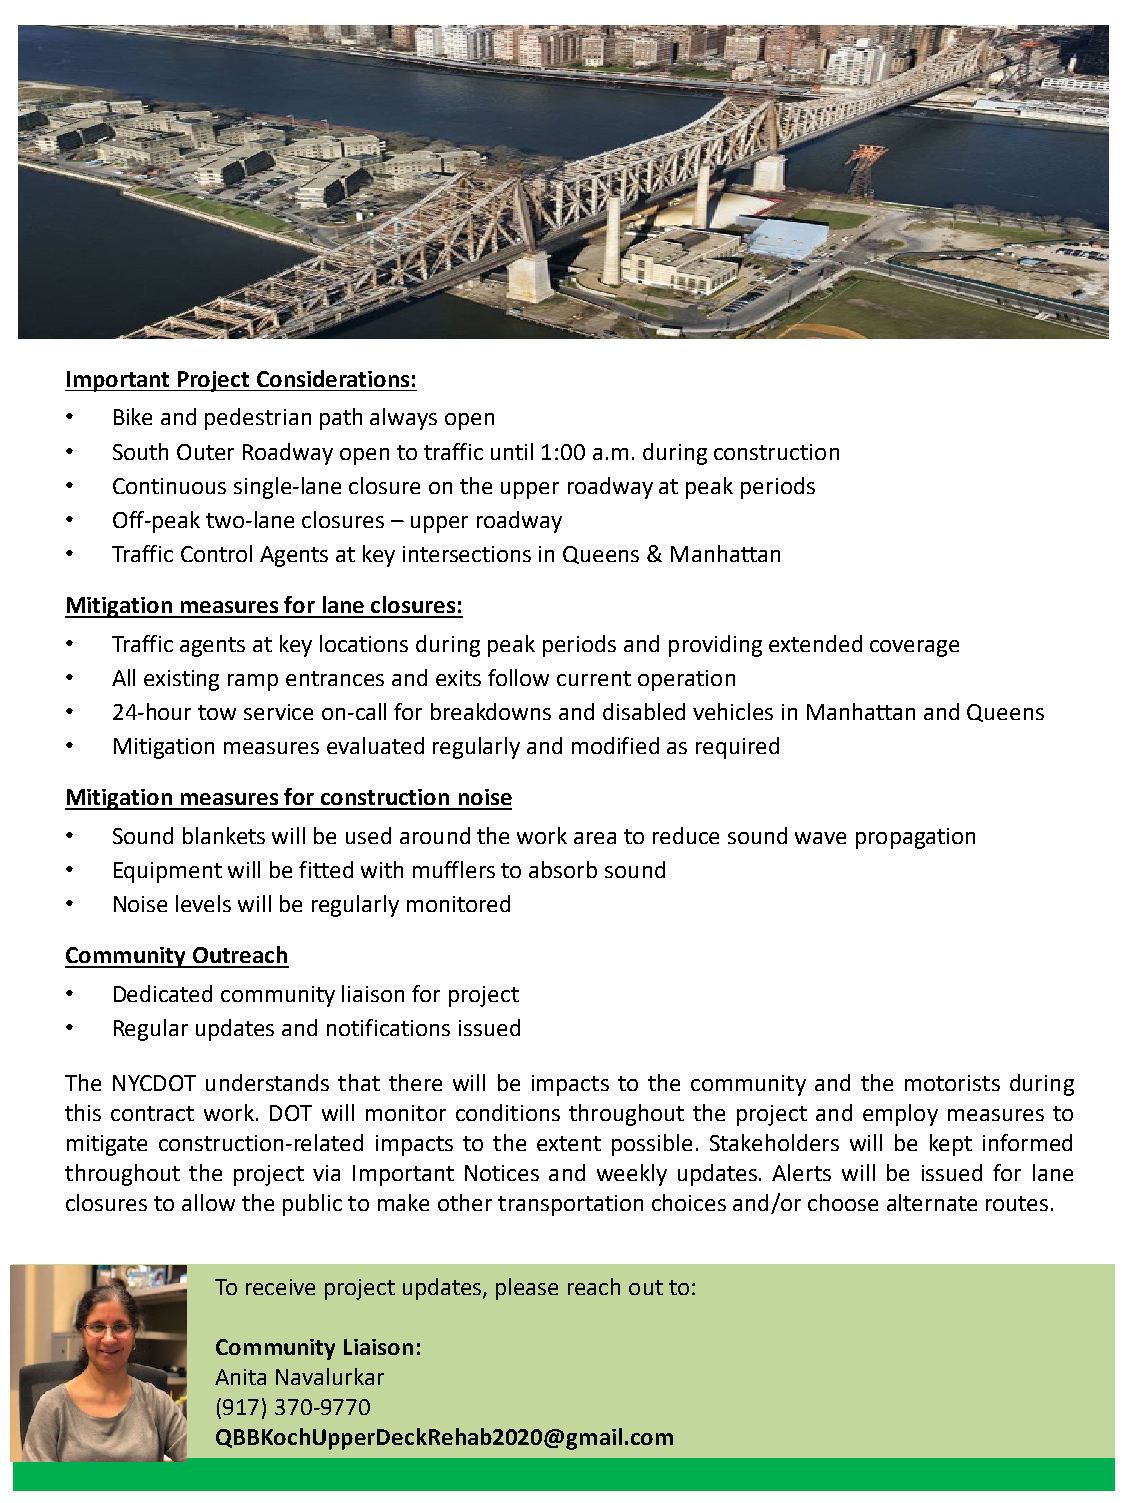 The height and width of the screenshot is (1503, 1127). Describe the element at coordinates (615, 745) in the screenshot. I see `modified` at that location.
